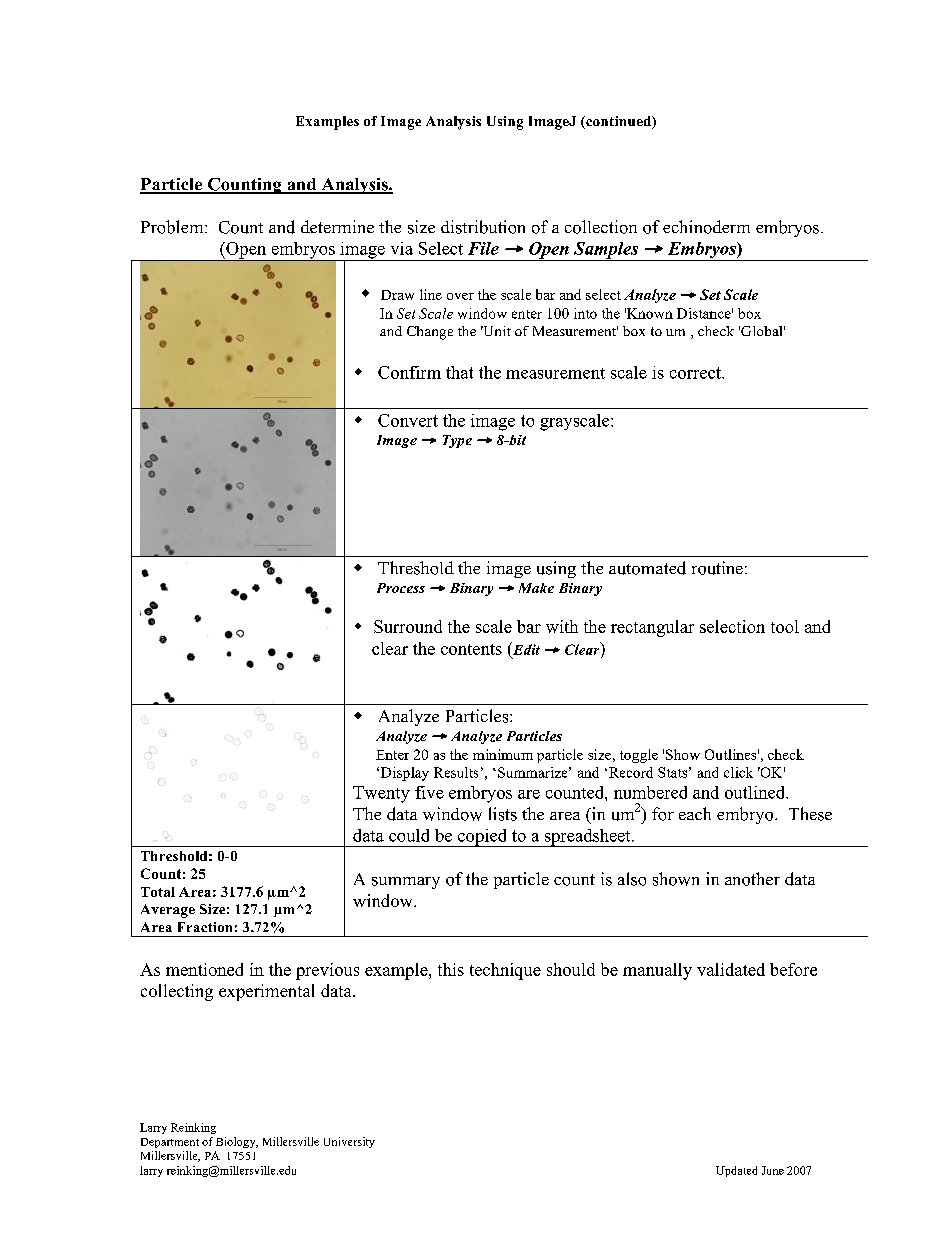 Image resolution: width=952 pixels, height=1233 pixels. What do you see at coordinates (173, 227) in the screenshot?
I see `Problem` at bounding box center [173, 227].
